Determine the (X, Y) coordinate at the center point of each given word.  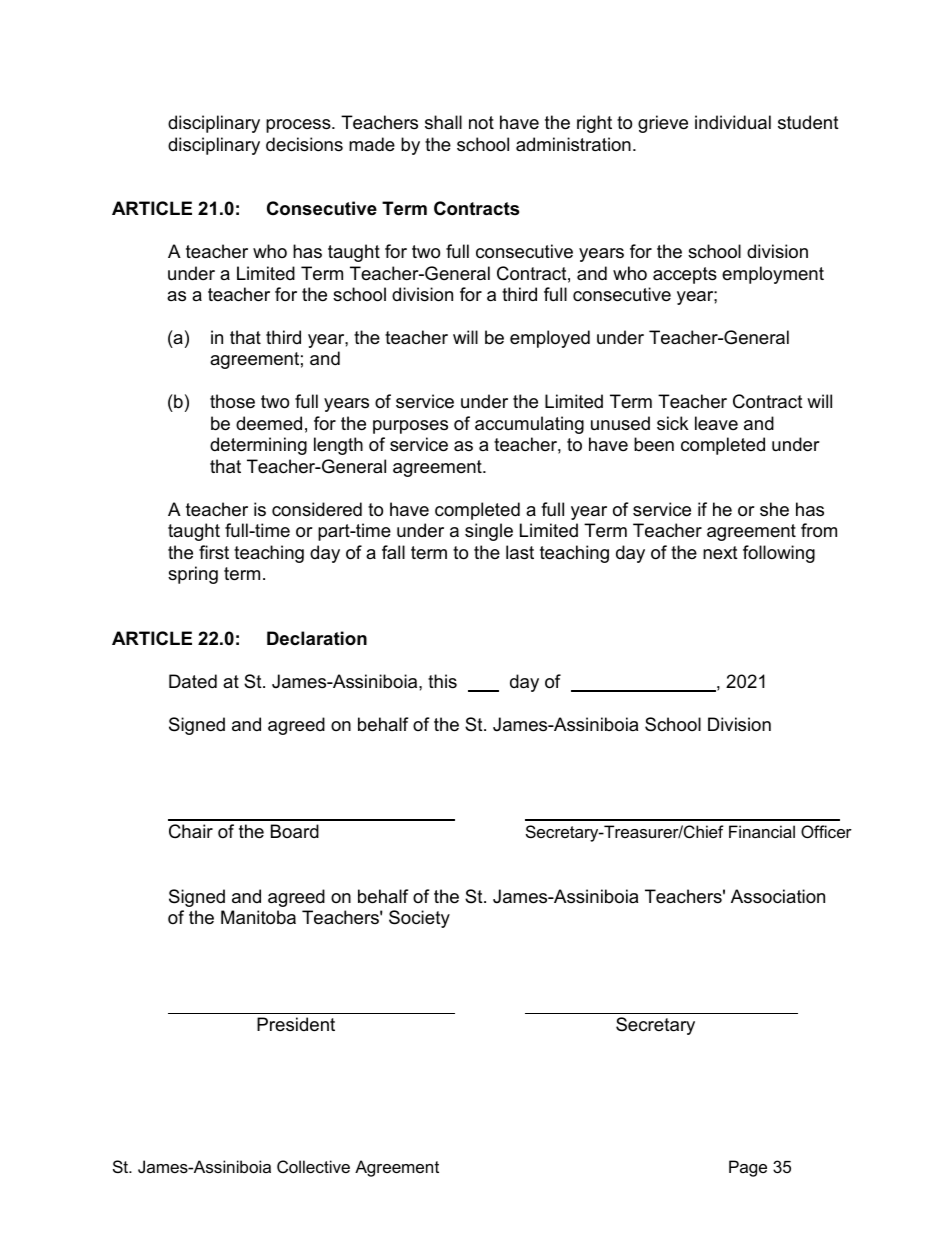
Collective (313, 1166)
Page (748, 1168)
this (442, 681)
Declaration (317, 638)
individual (733, 122)
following (779, 554)
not (481, 122)
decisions (304, 144)
